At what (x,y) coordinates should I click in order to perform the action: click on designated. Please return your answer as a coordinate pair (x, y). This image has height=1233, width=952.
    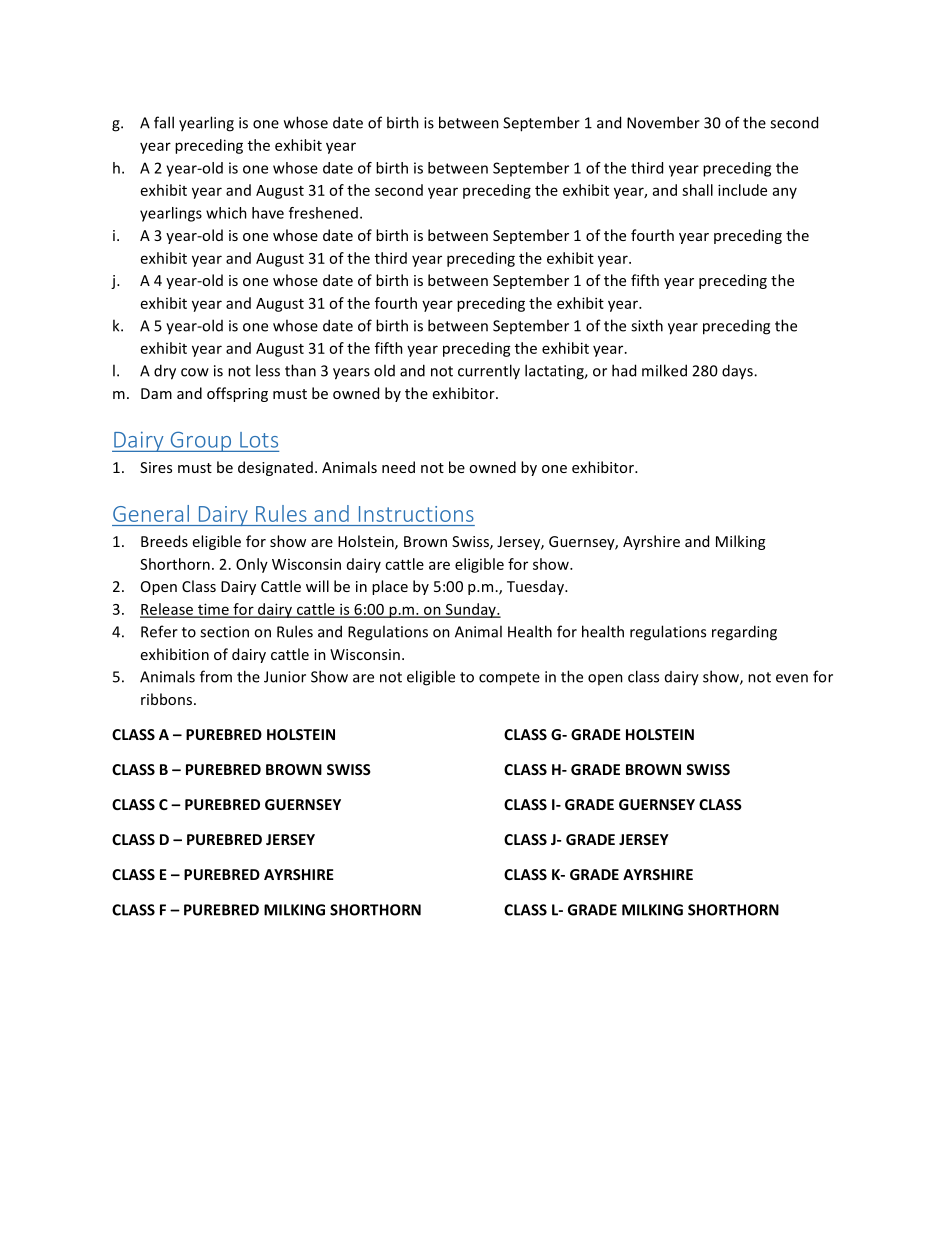
    Looking at the image, I should click on (275, 468).
